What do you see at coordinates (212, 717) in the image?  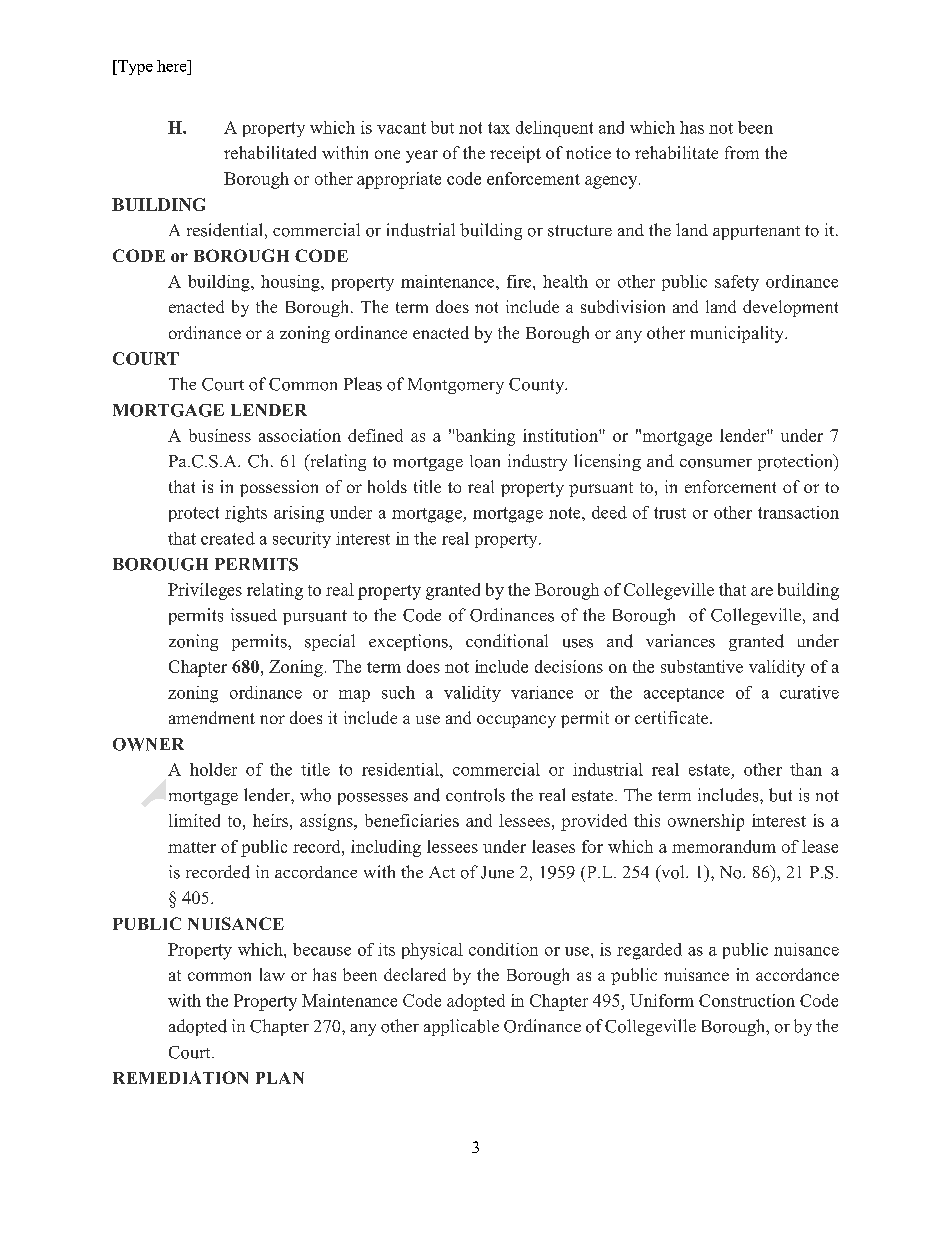 I see `amendment` at bounding box center [212, 717].
